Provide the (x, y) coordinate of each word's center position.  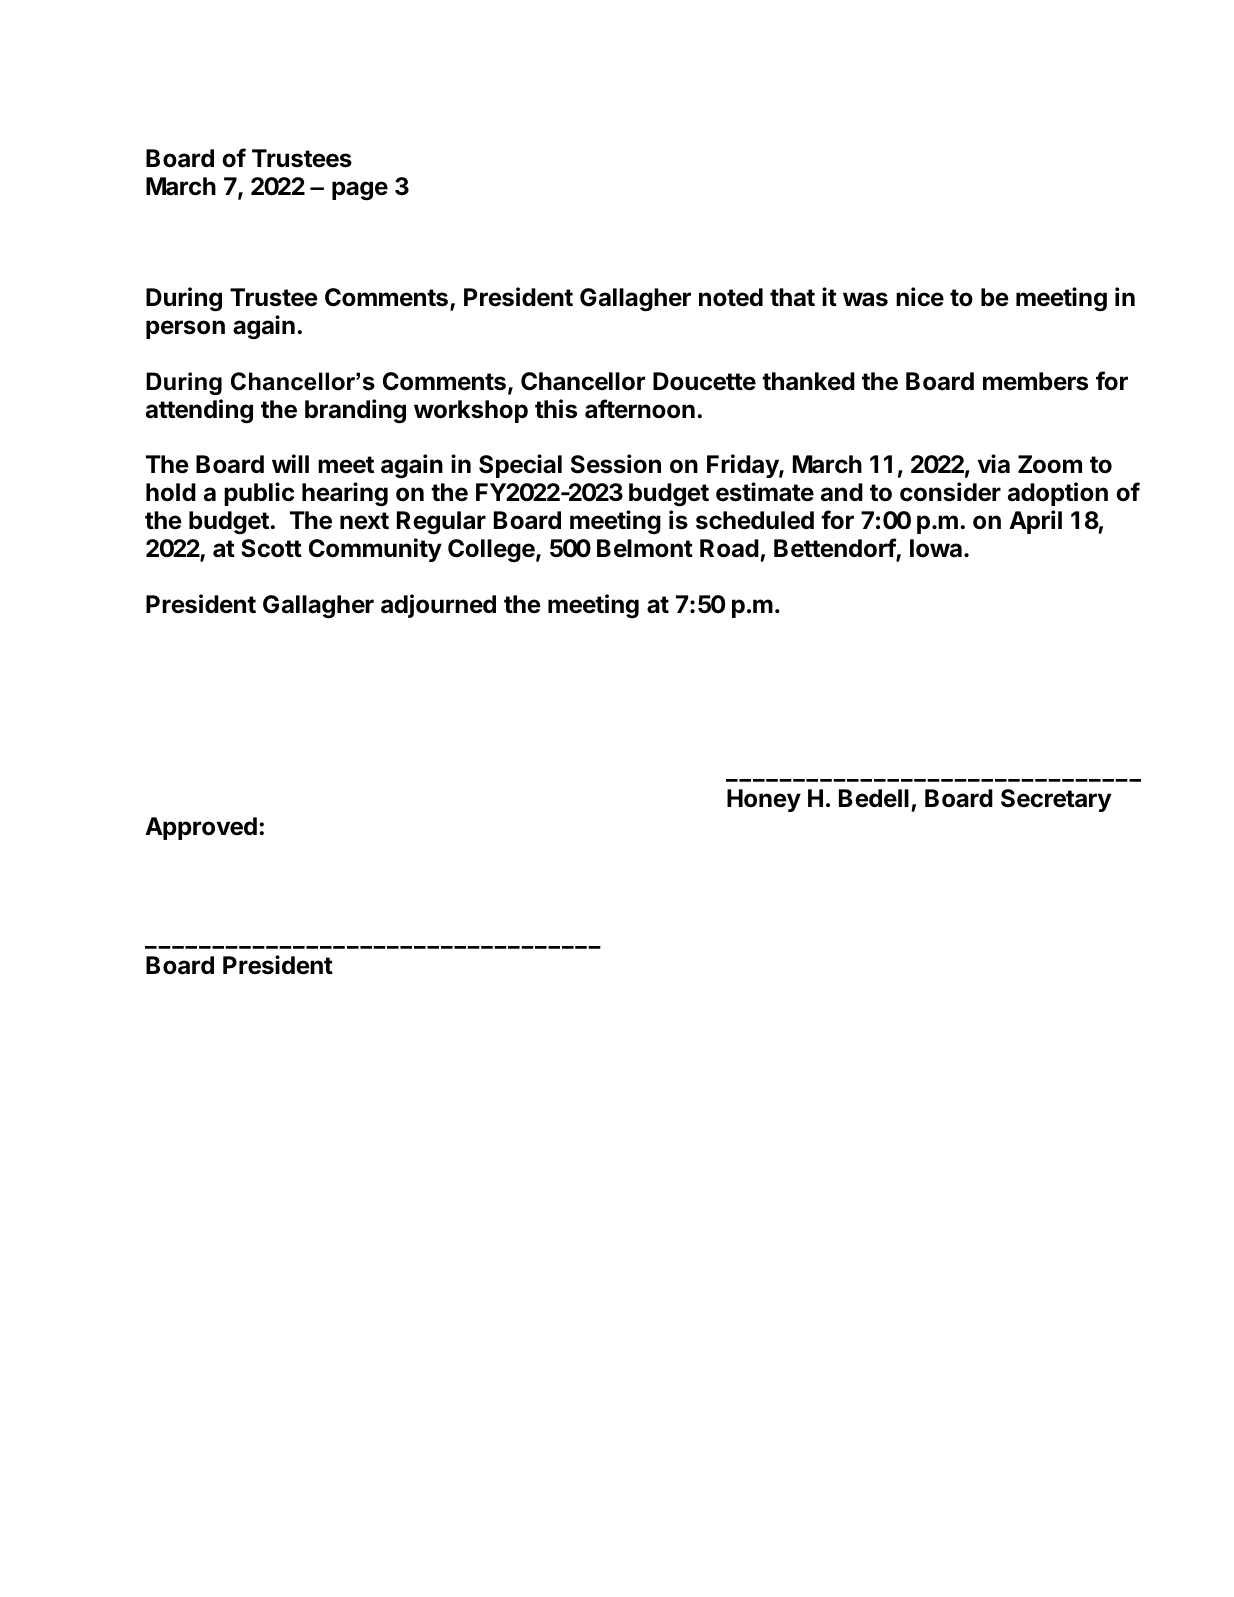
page (360, 191)
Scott (271, 548)
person (185, 329)
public (259, 494)
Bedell (874, 798)
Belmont (645, 548)
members (1035, 381)
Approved (201, 828)
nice (920, 297)
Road (729, 548)
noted (731, 297)
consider (950, 492)
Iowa (936, 548)
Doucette (704, 381)
